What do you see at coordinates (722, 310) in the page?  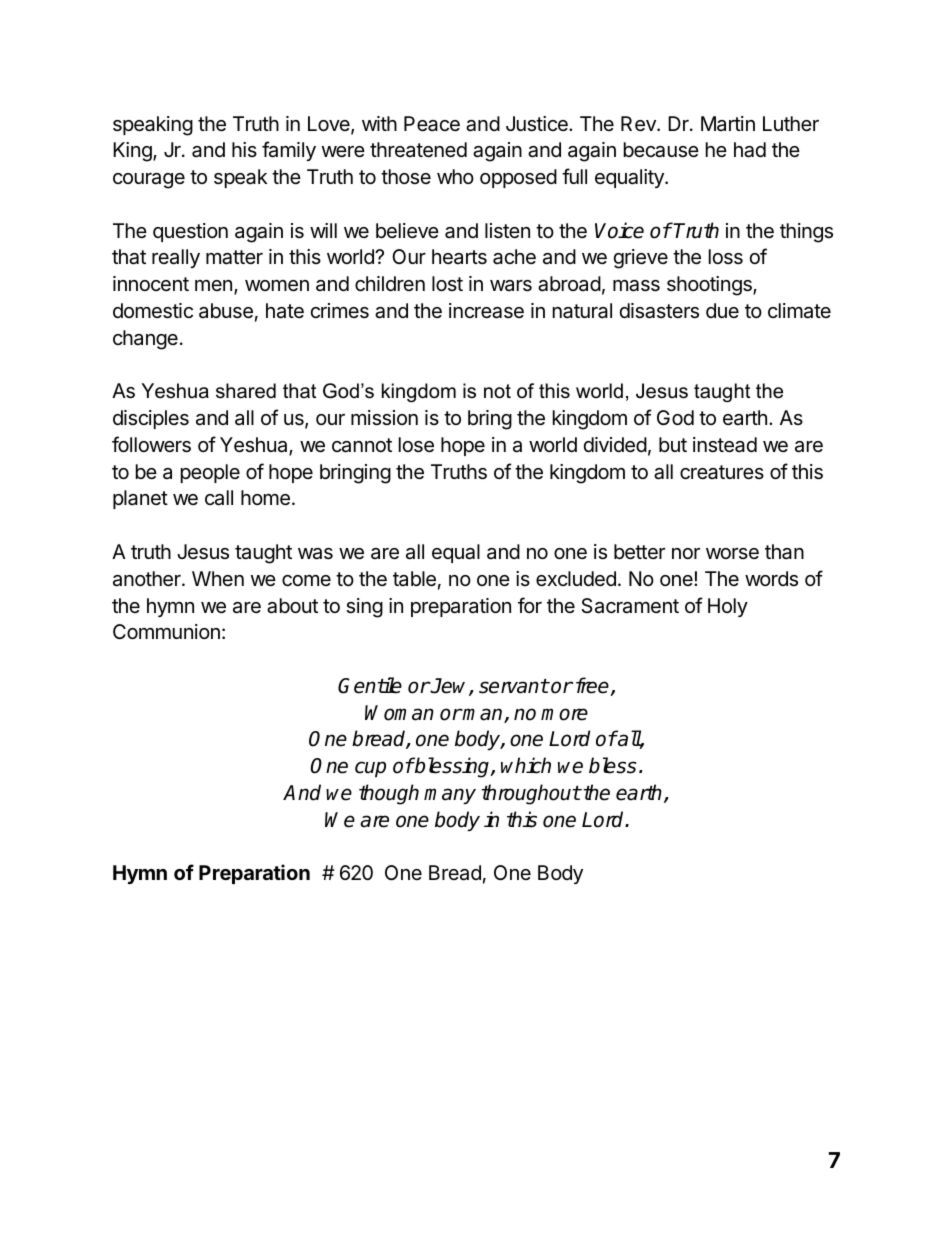 I see `due` at bounding box center [722, 310].
